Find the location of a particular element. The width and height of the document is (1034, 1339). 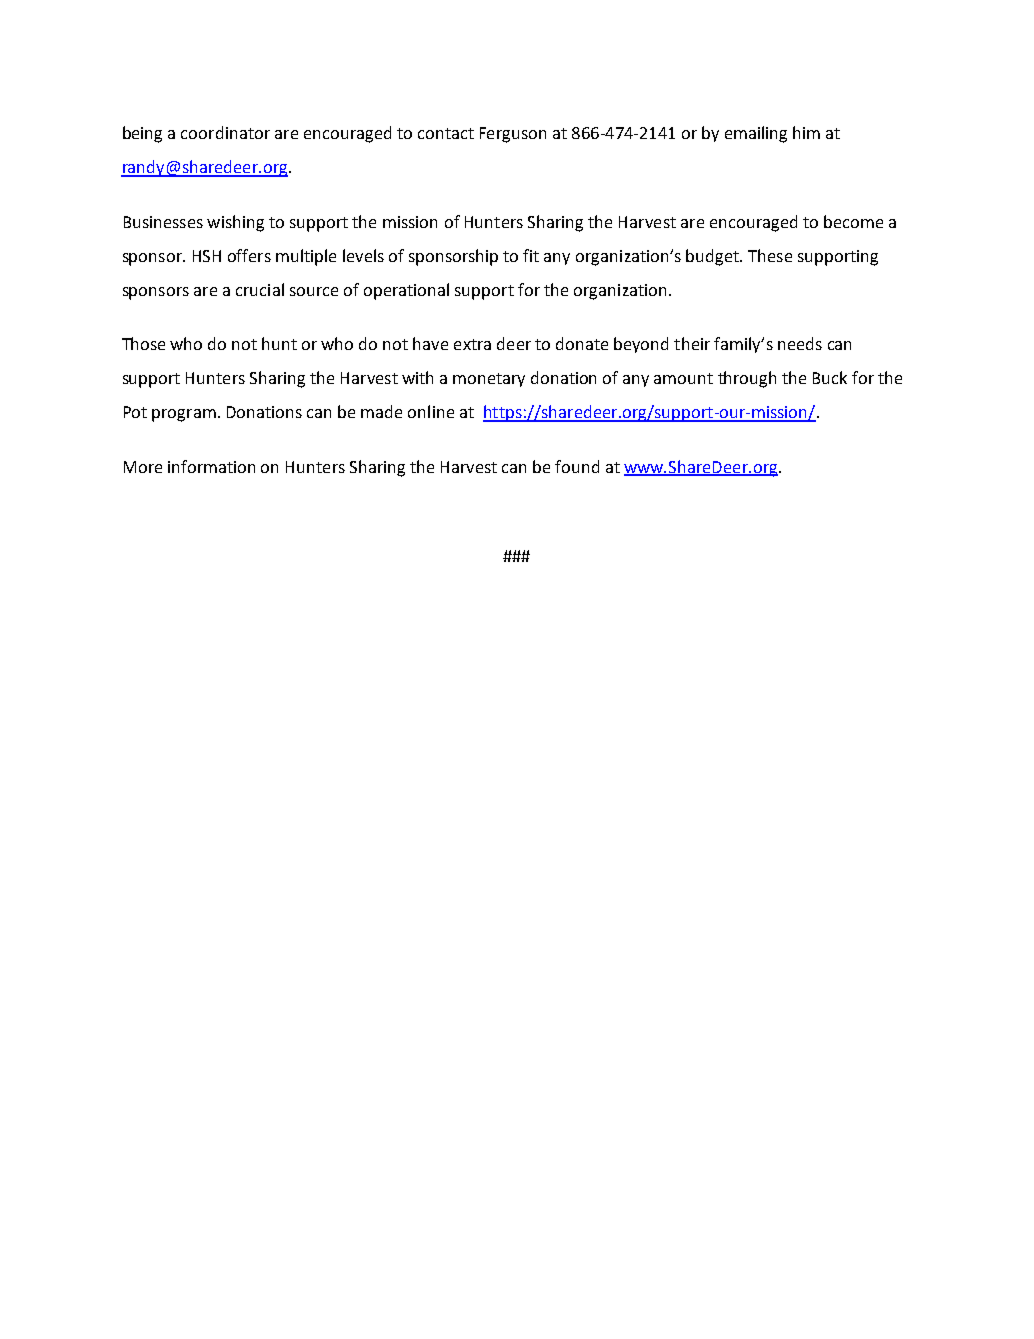

become is located at coordinates (853, 221).
